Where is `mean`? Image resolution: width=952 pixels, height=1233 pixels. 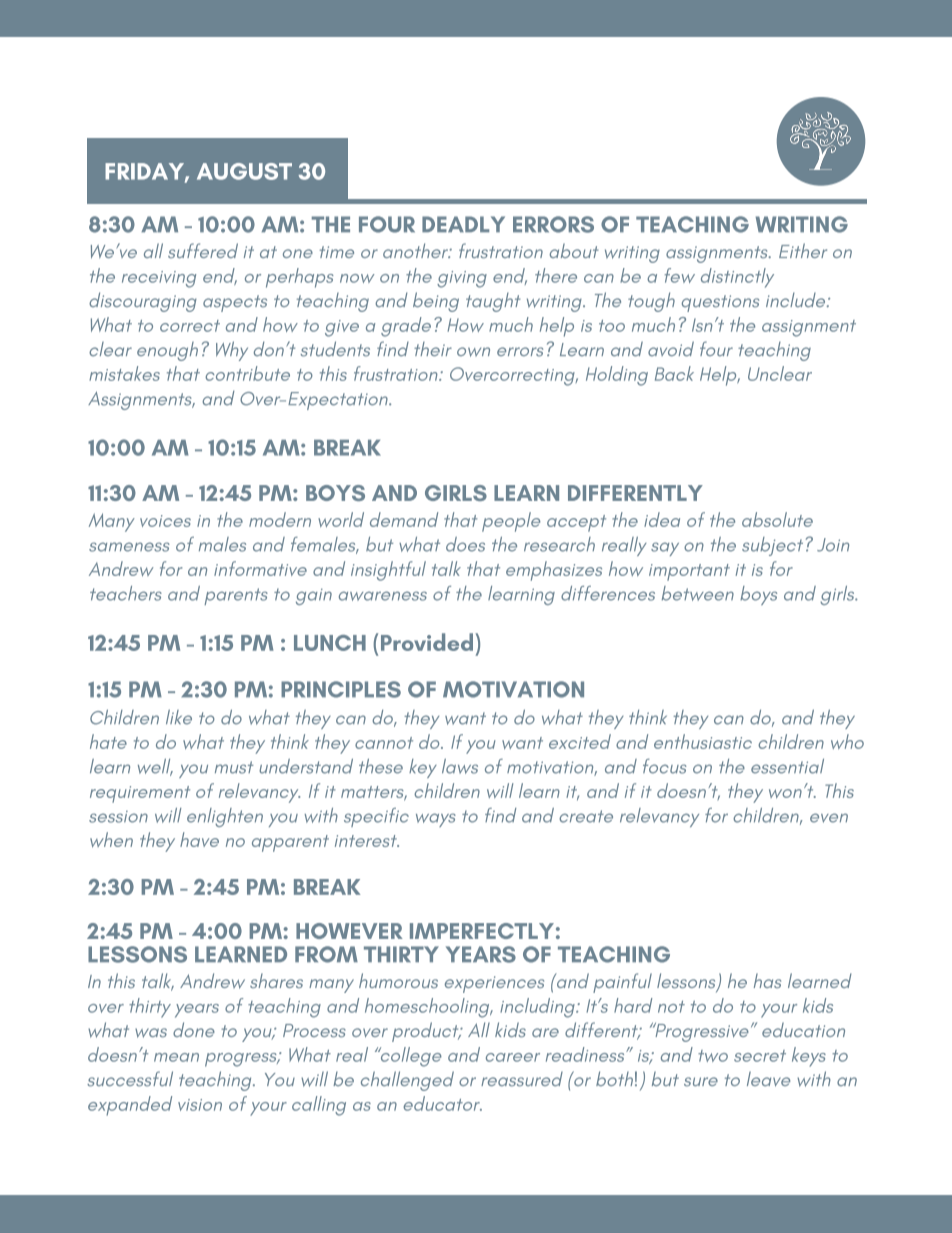 mean is located at coordinates (176, 1057).
